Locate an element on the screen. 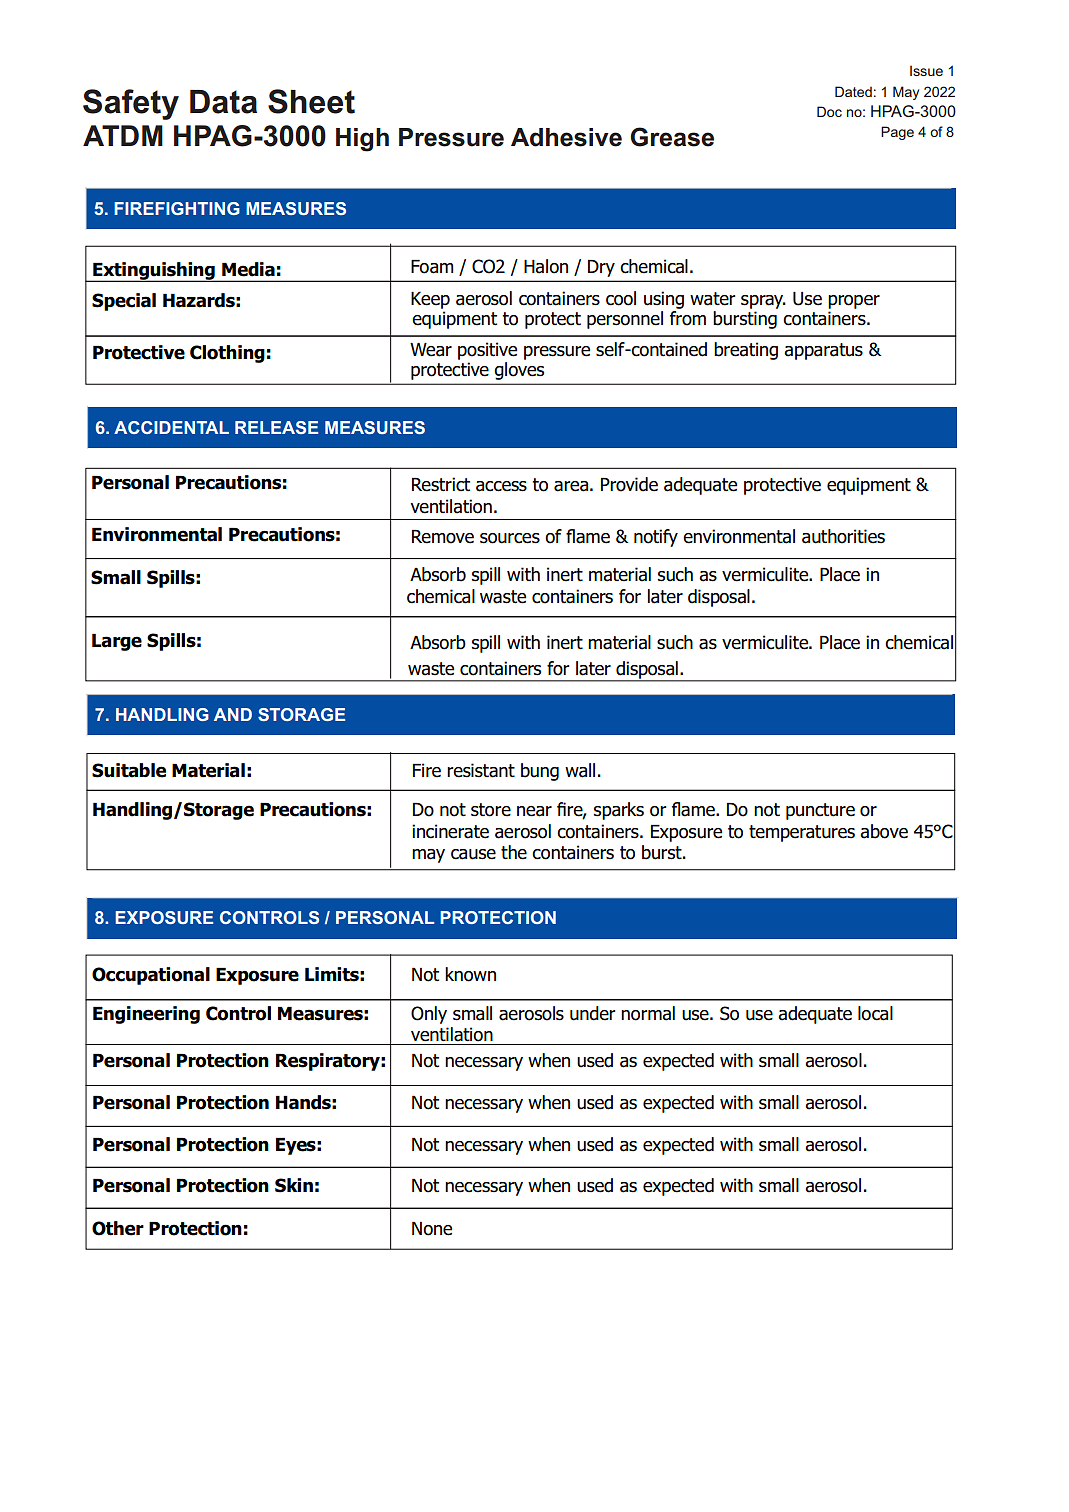  ACCIDENTAL is located at coordinates (171, 427).
